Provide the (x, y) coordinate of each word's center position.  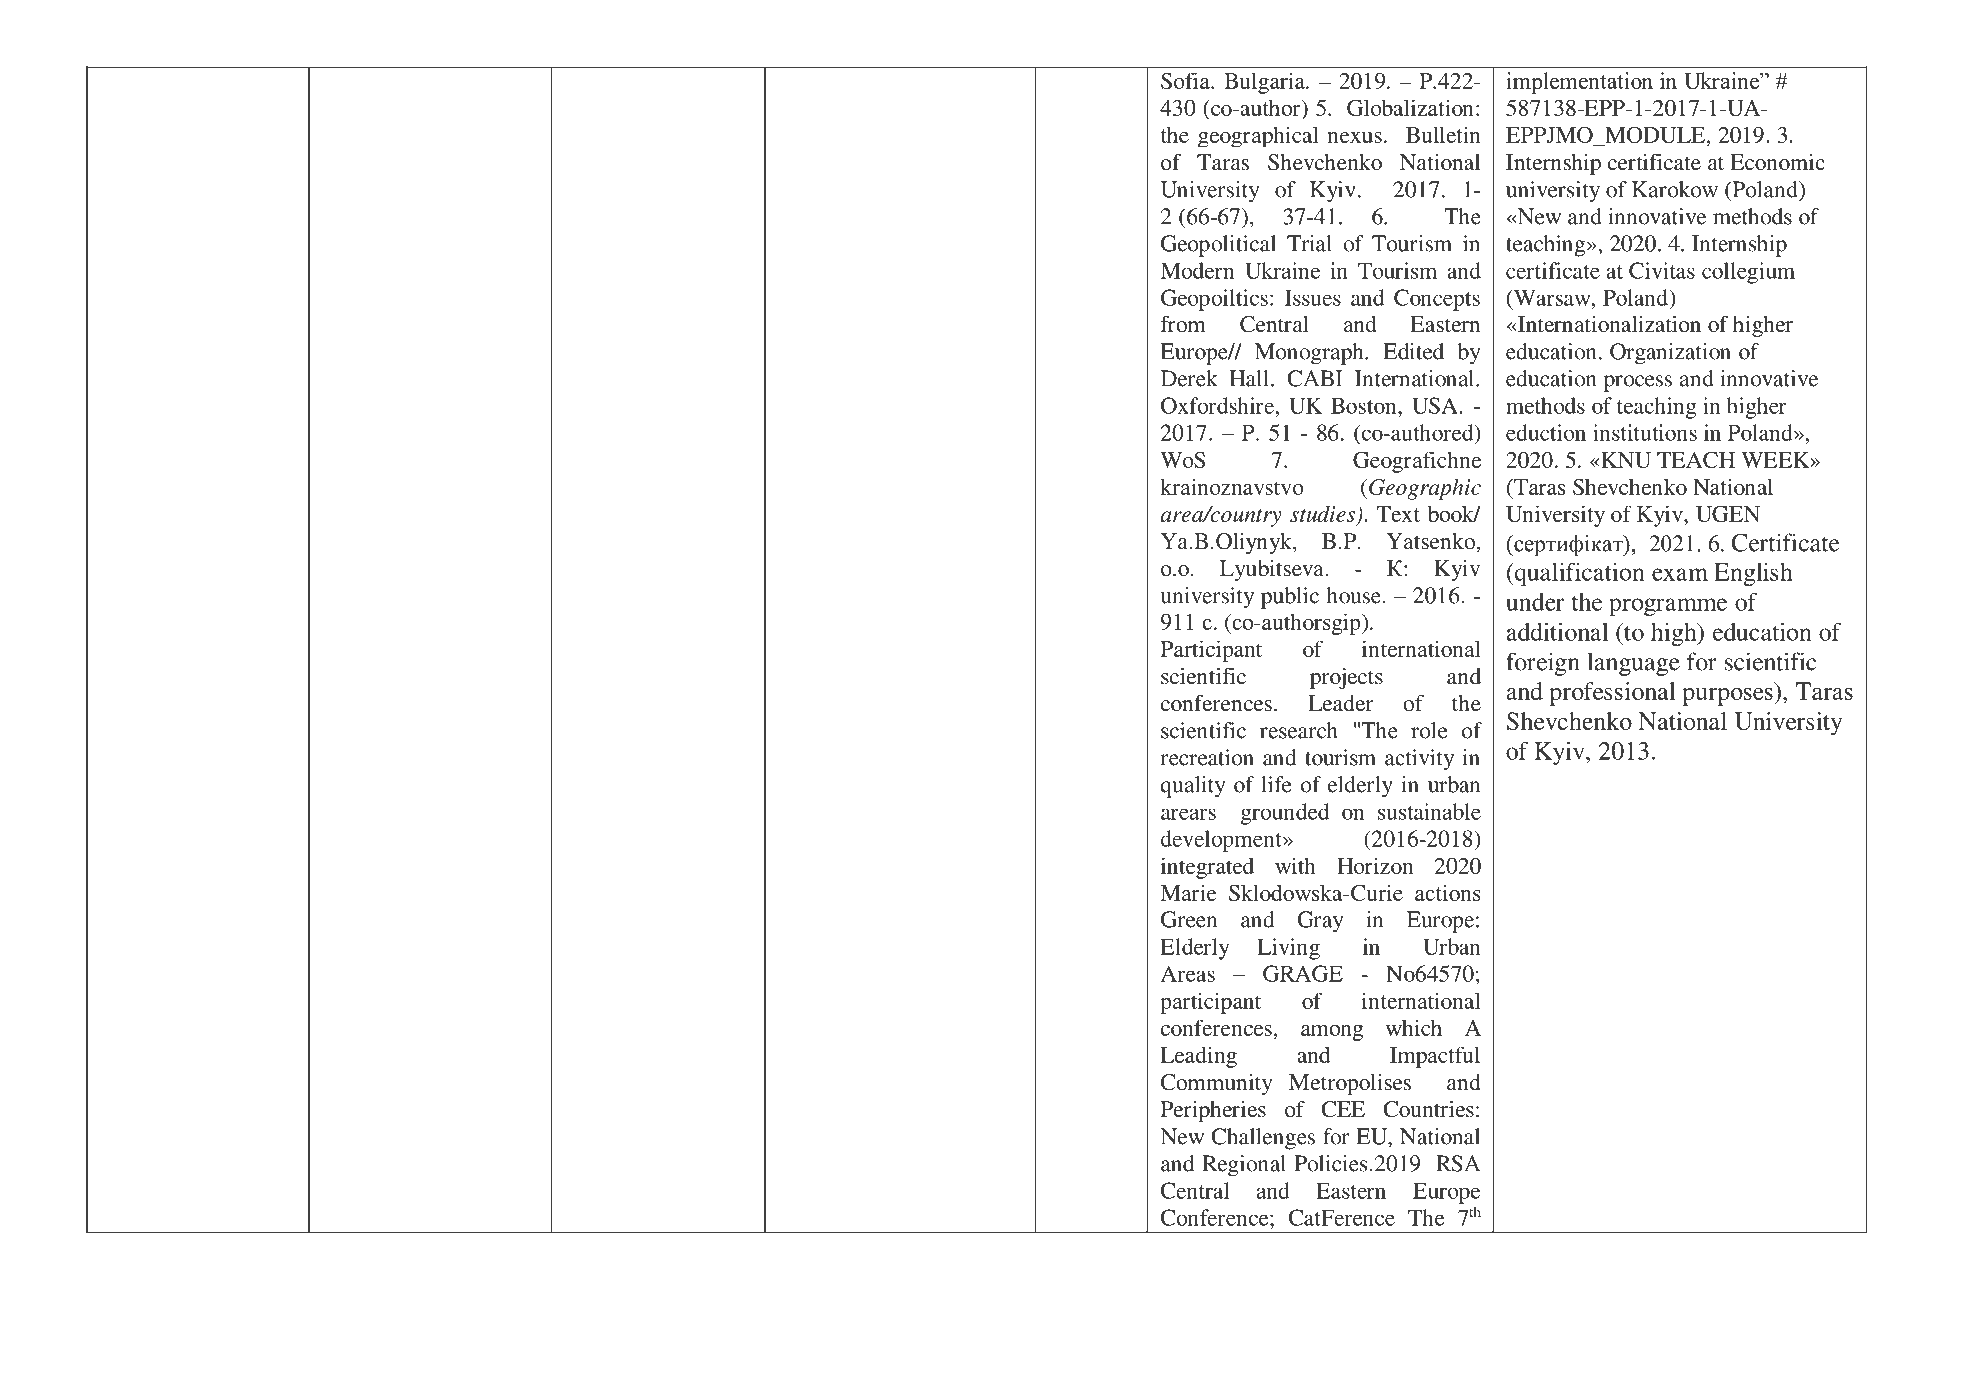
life (1276, 784)
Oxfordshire (1219, 405)
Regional (1244, 1166)
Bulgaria (1265, 83)
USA (1436, 405)
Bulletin (1443, 134)
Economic (1777, 162)
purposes (1728, 697)
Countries (1428, 1109)
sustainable (1429, 811)
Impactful (1435, 1057)
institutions (1645, 432)
